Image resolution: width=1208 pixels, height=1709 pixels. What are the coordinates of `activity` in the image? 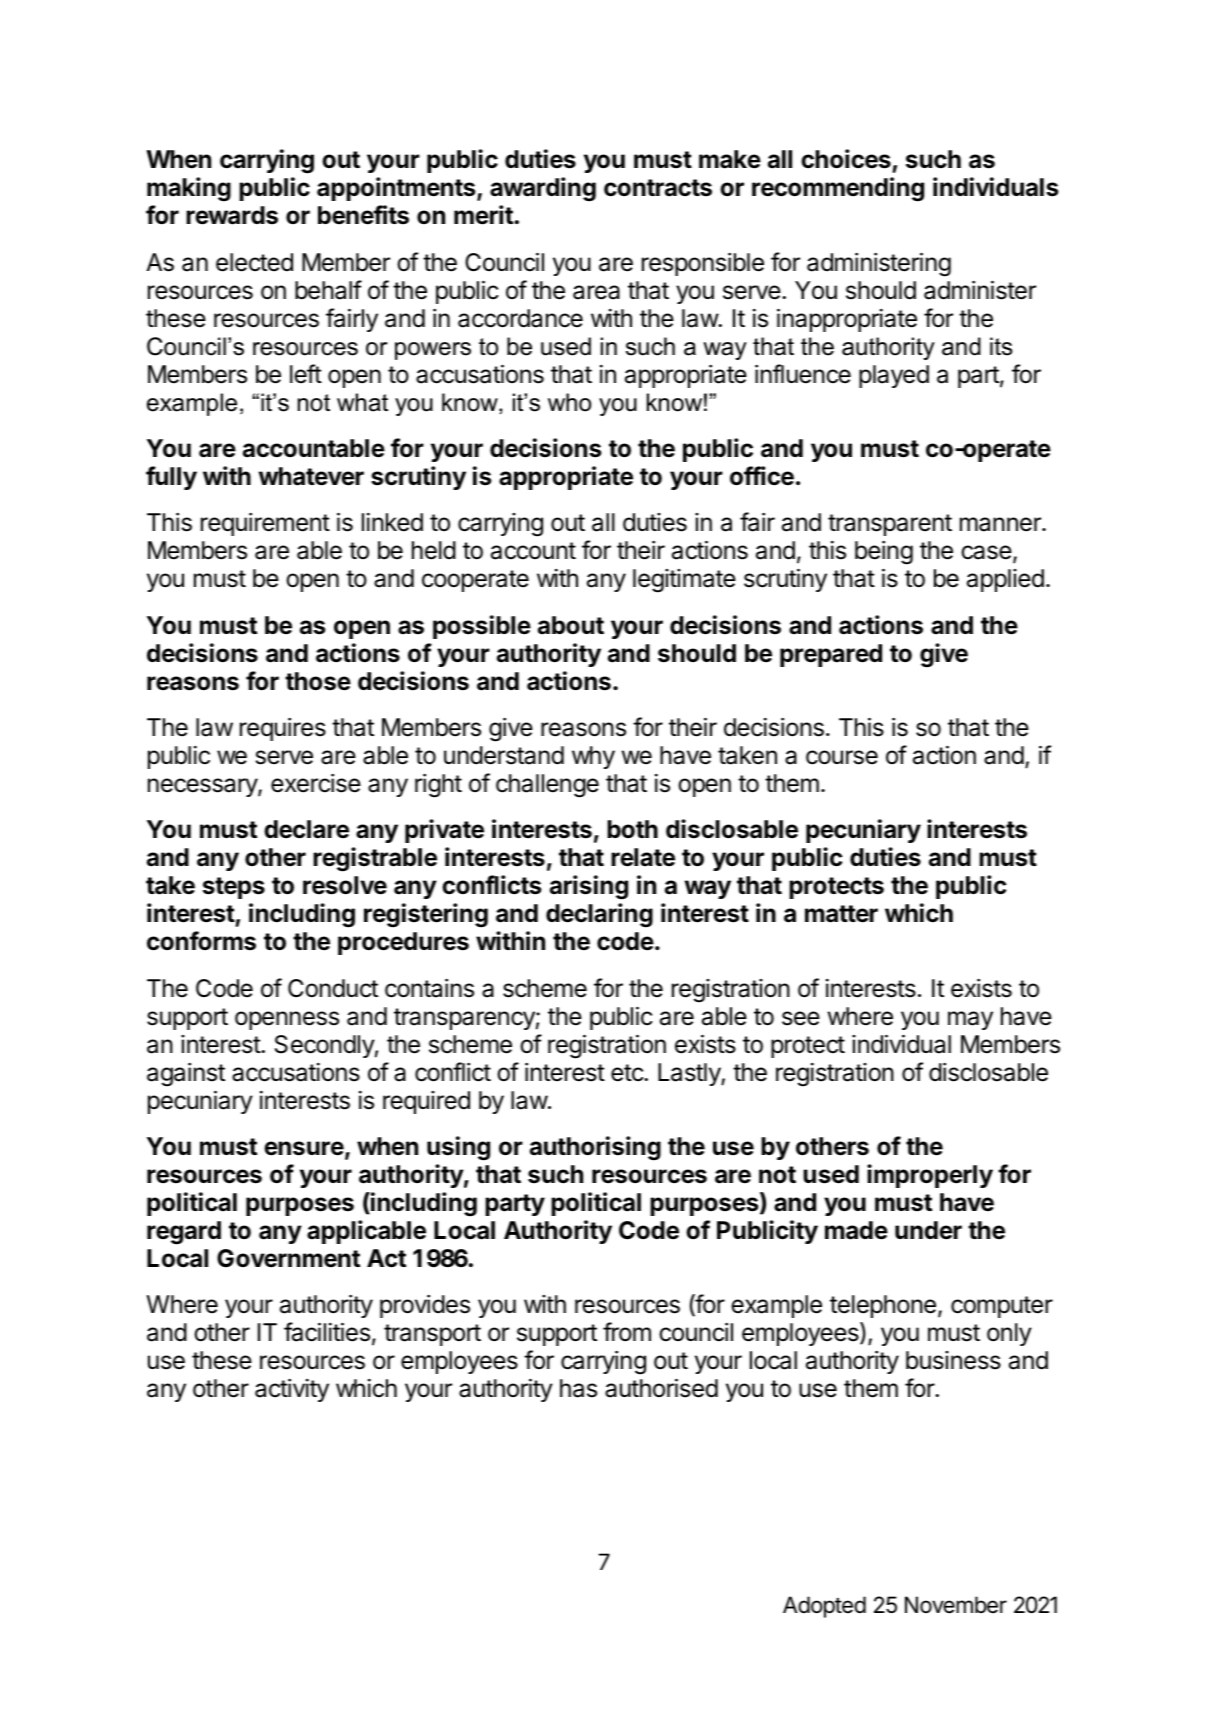 It's located at (292, 1390).
